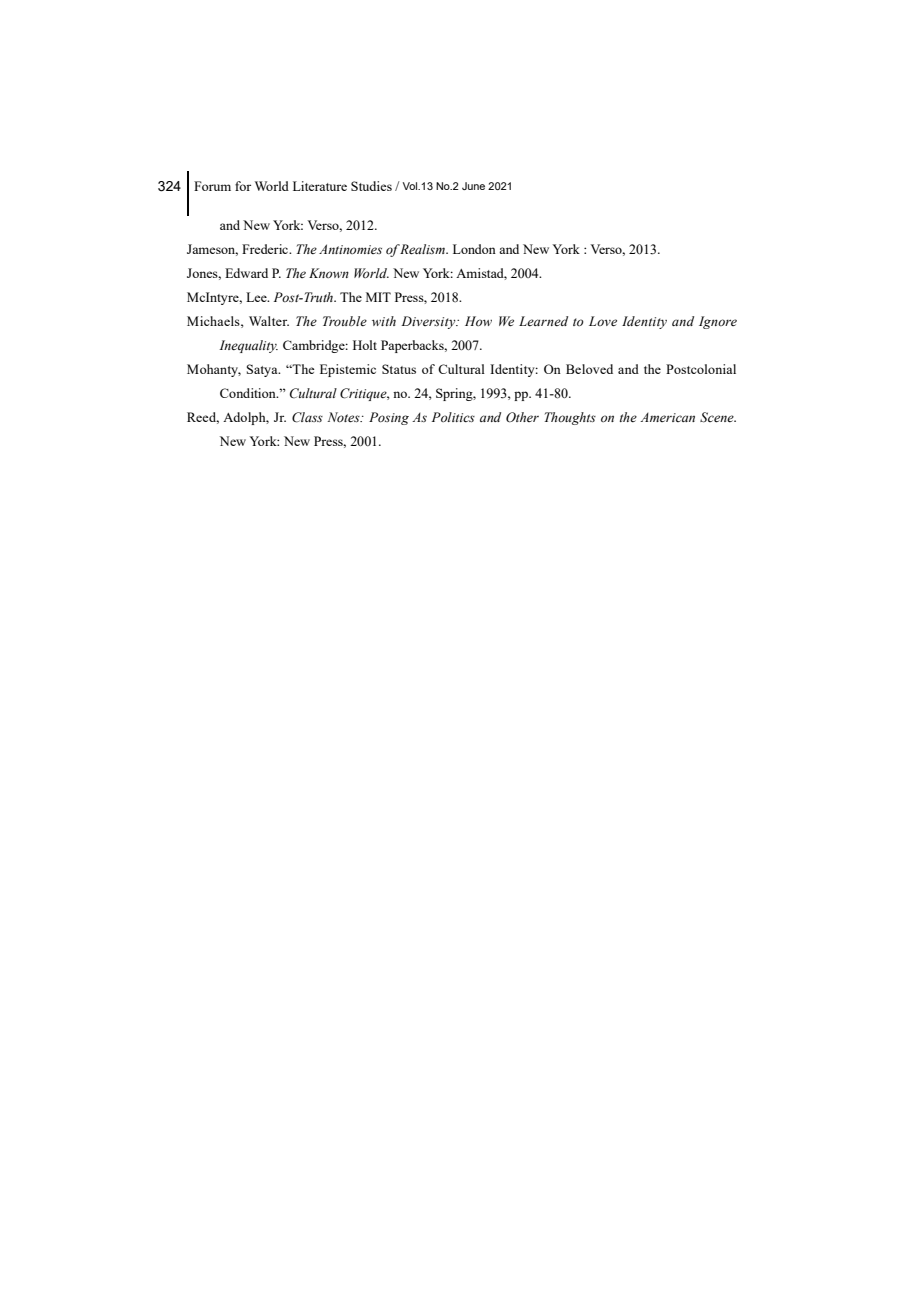 Image resolution: width=924 pixels, height=1308 pixels. What do you see at coordinates (423, 249) in the page?
I see `Realism` at bounding box center [423, 249].
